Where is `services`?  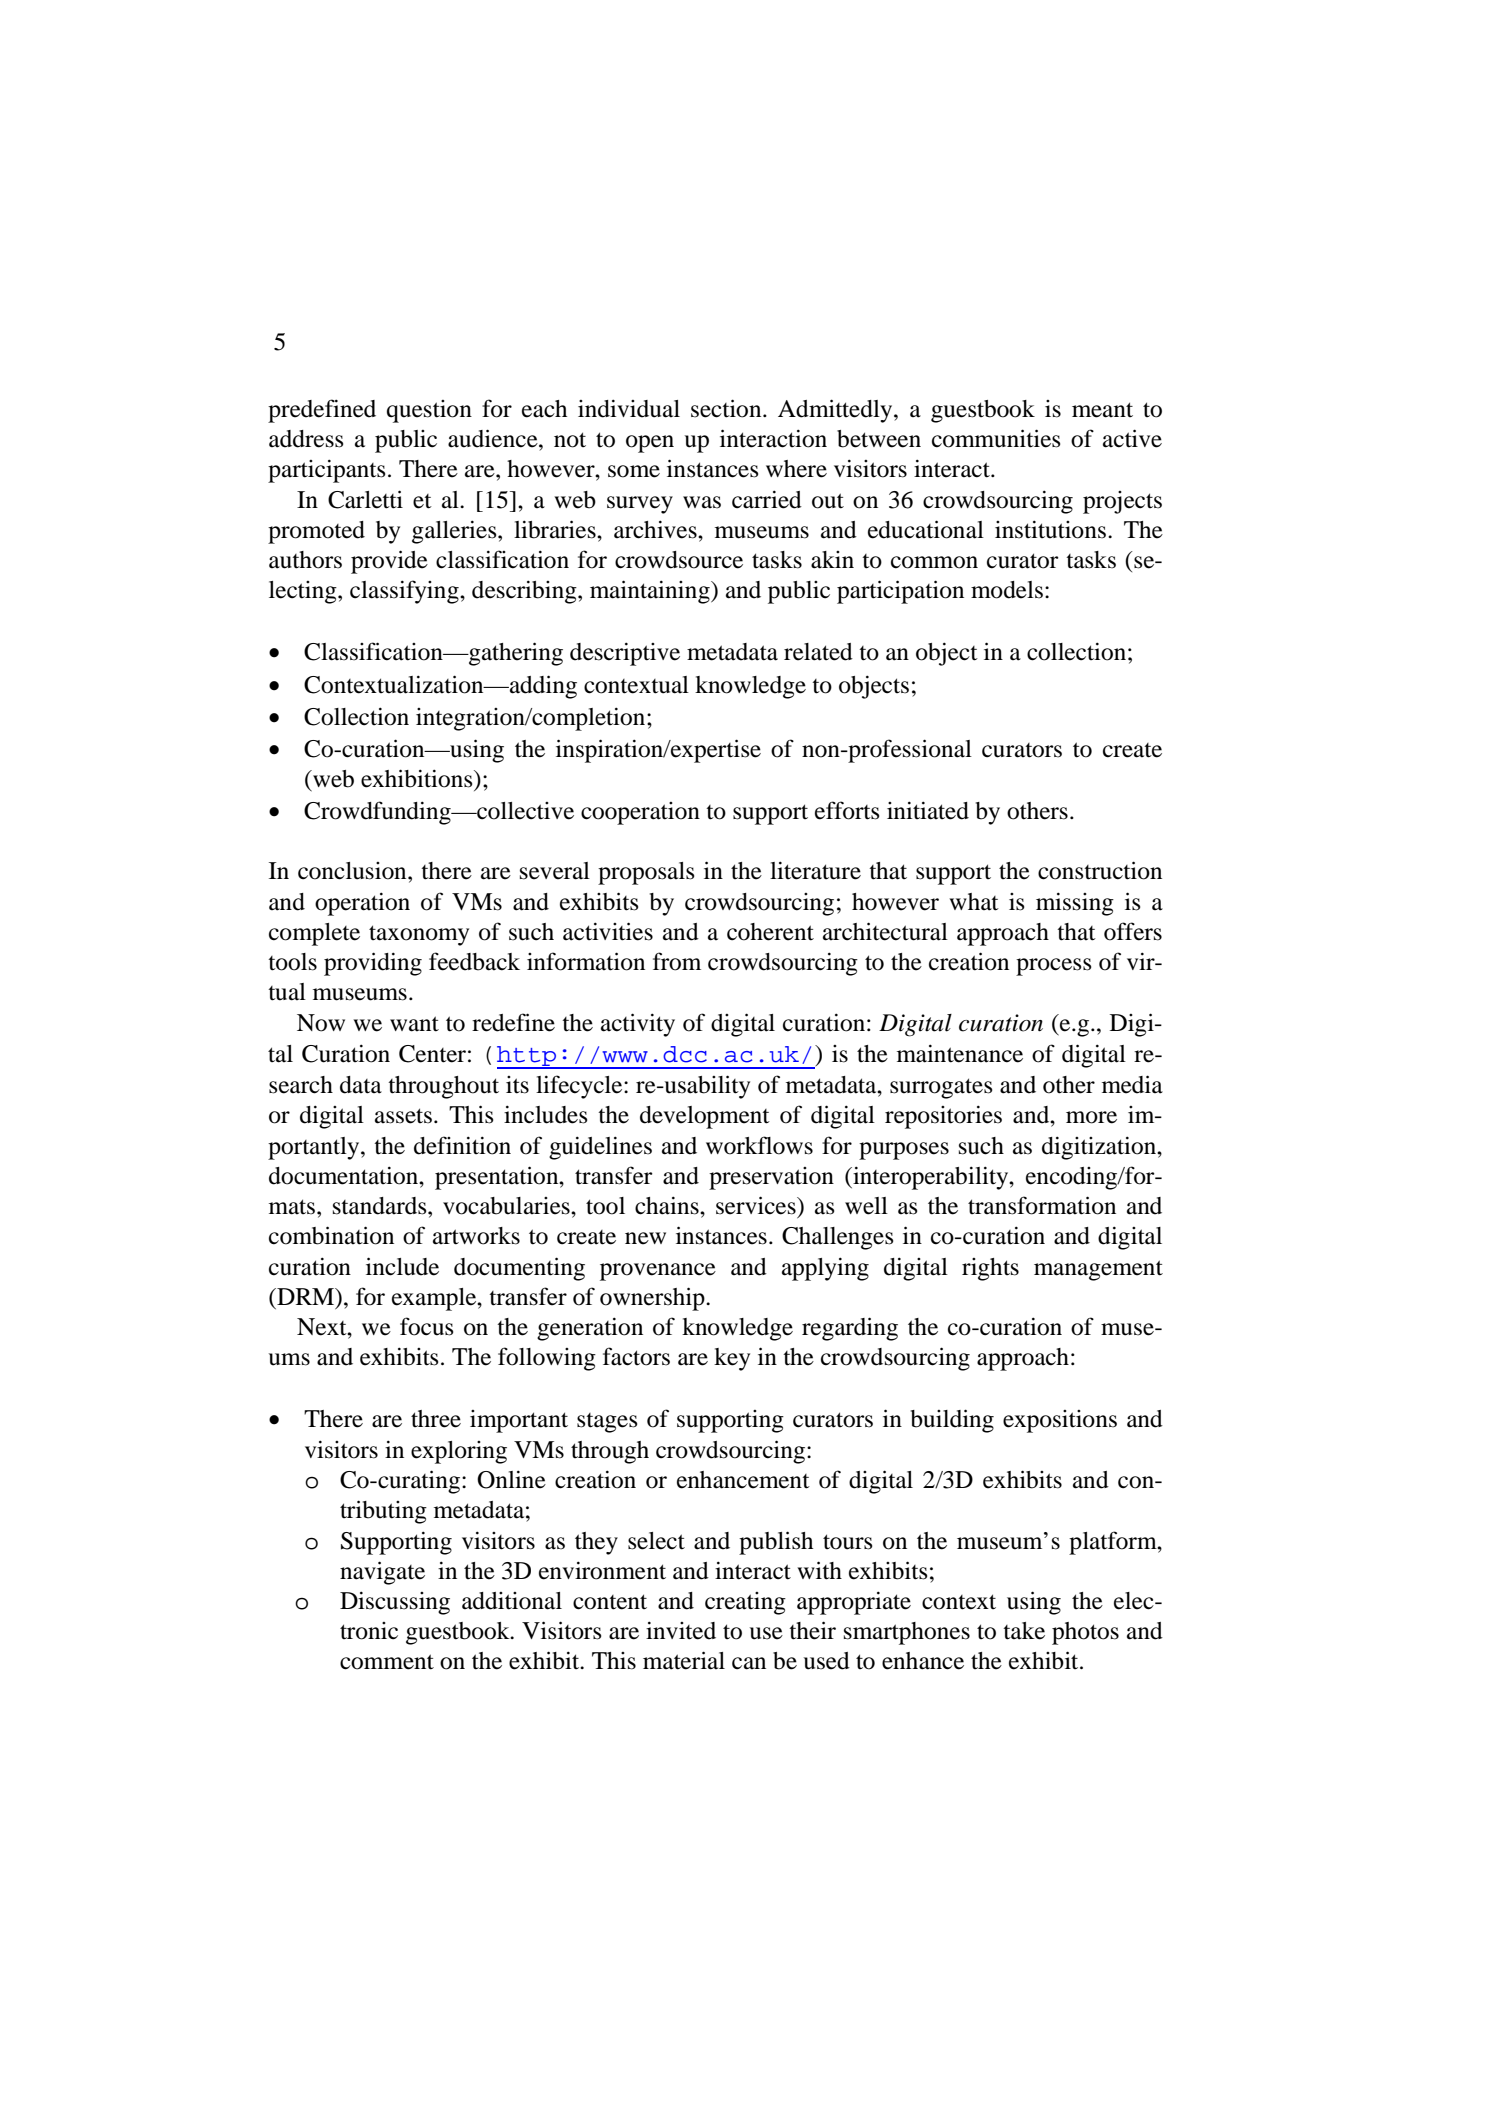
services is located at coordinates (757, 1205).
